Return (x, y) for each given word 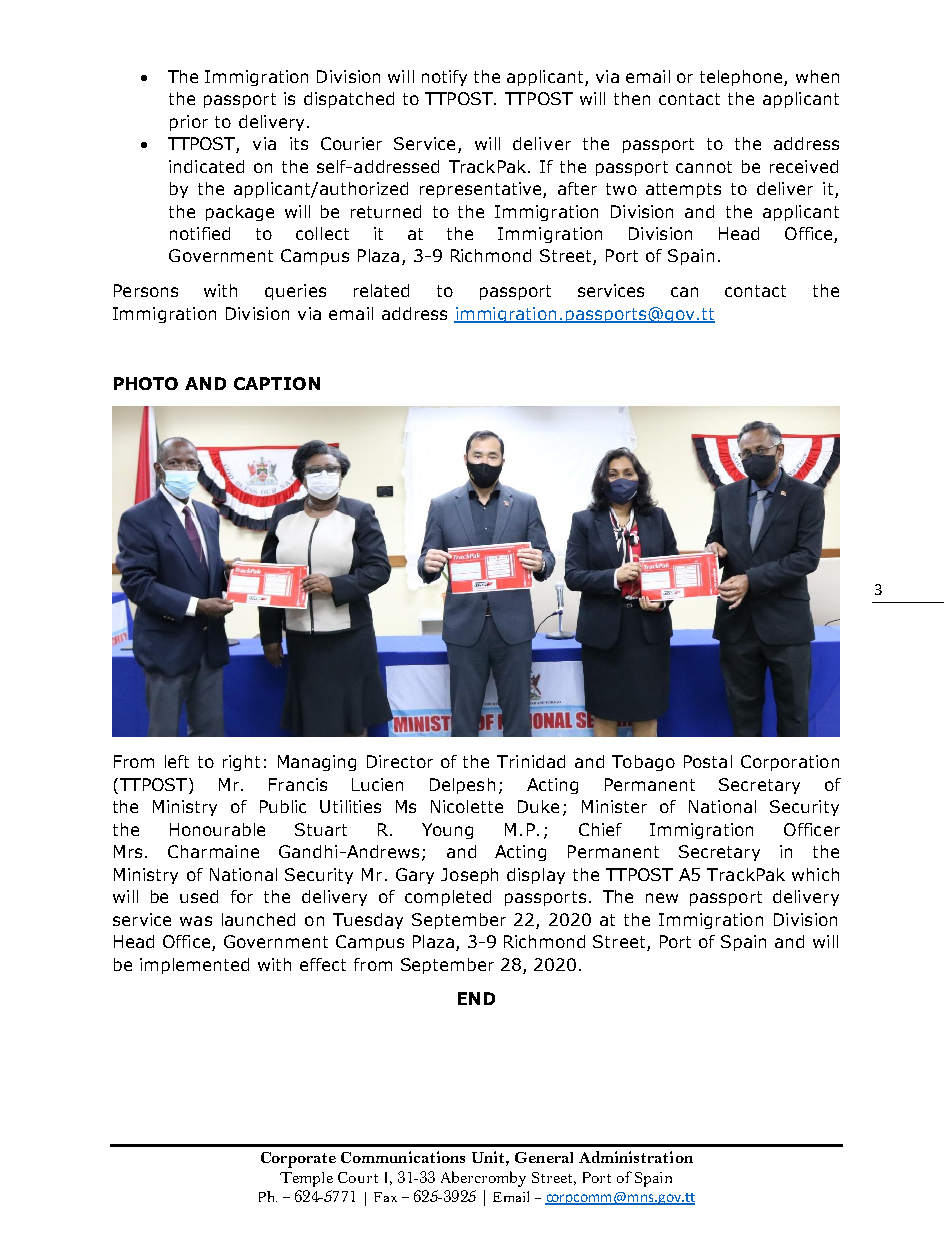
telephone (742, 78)
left (177, 761)
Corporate (298, 1160)
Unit (489, 1157)
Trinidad (531, 761)
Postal (708, 761)
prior (189, 123)
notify (444, 78)
